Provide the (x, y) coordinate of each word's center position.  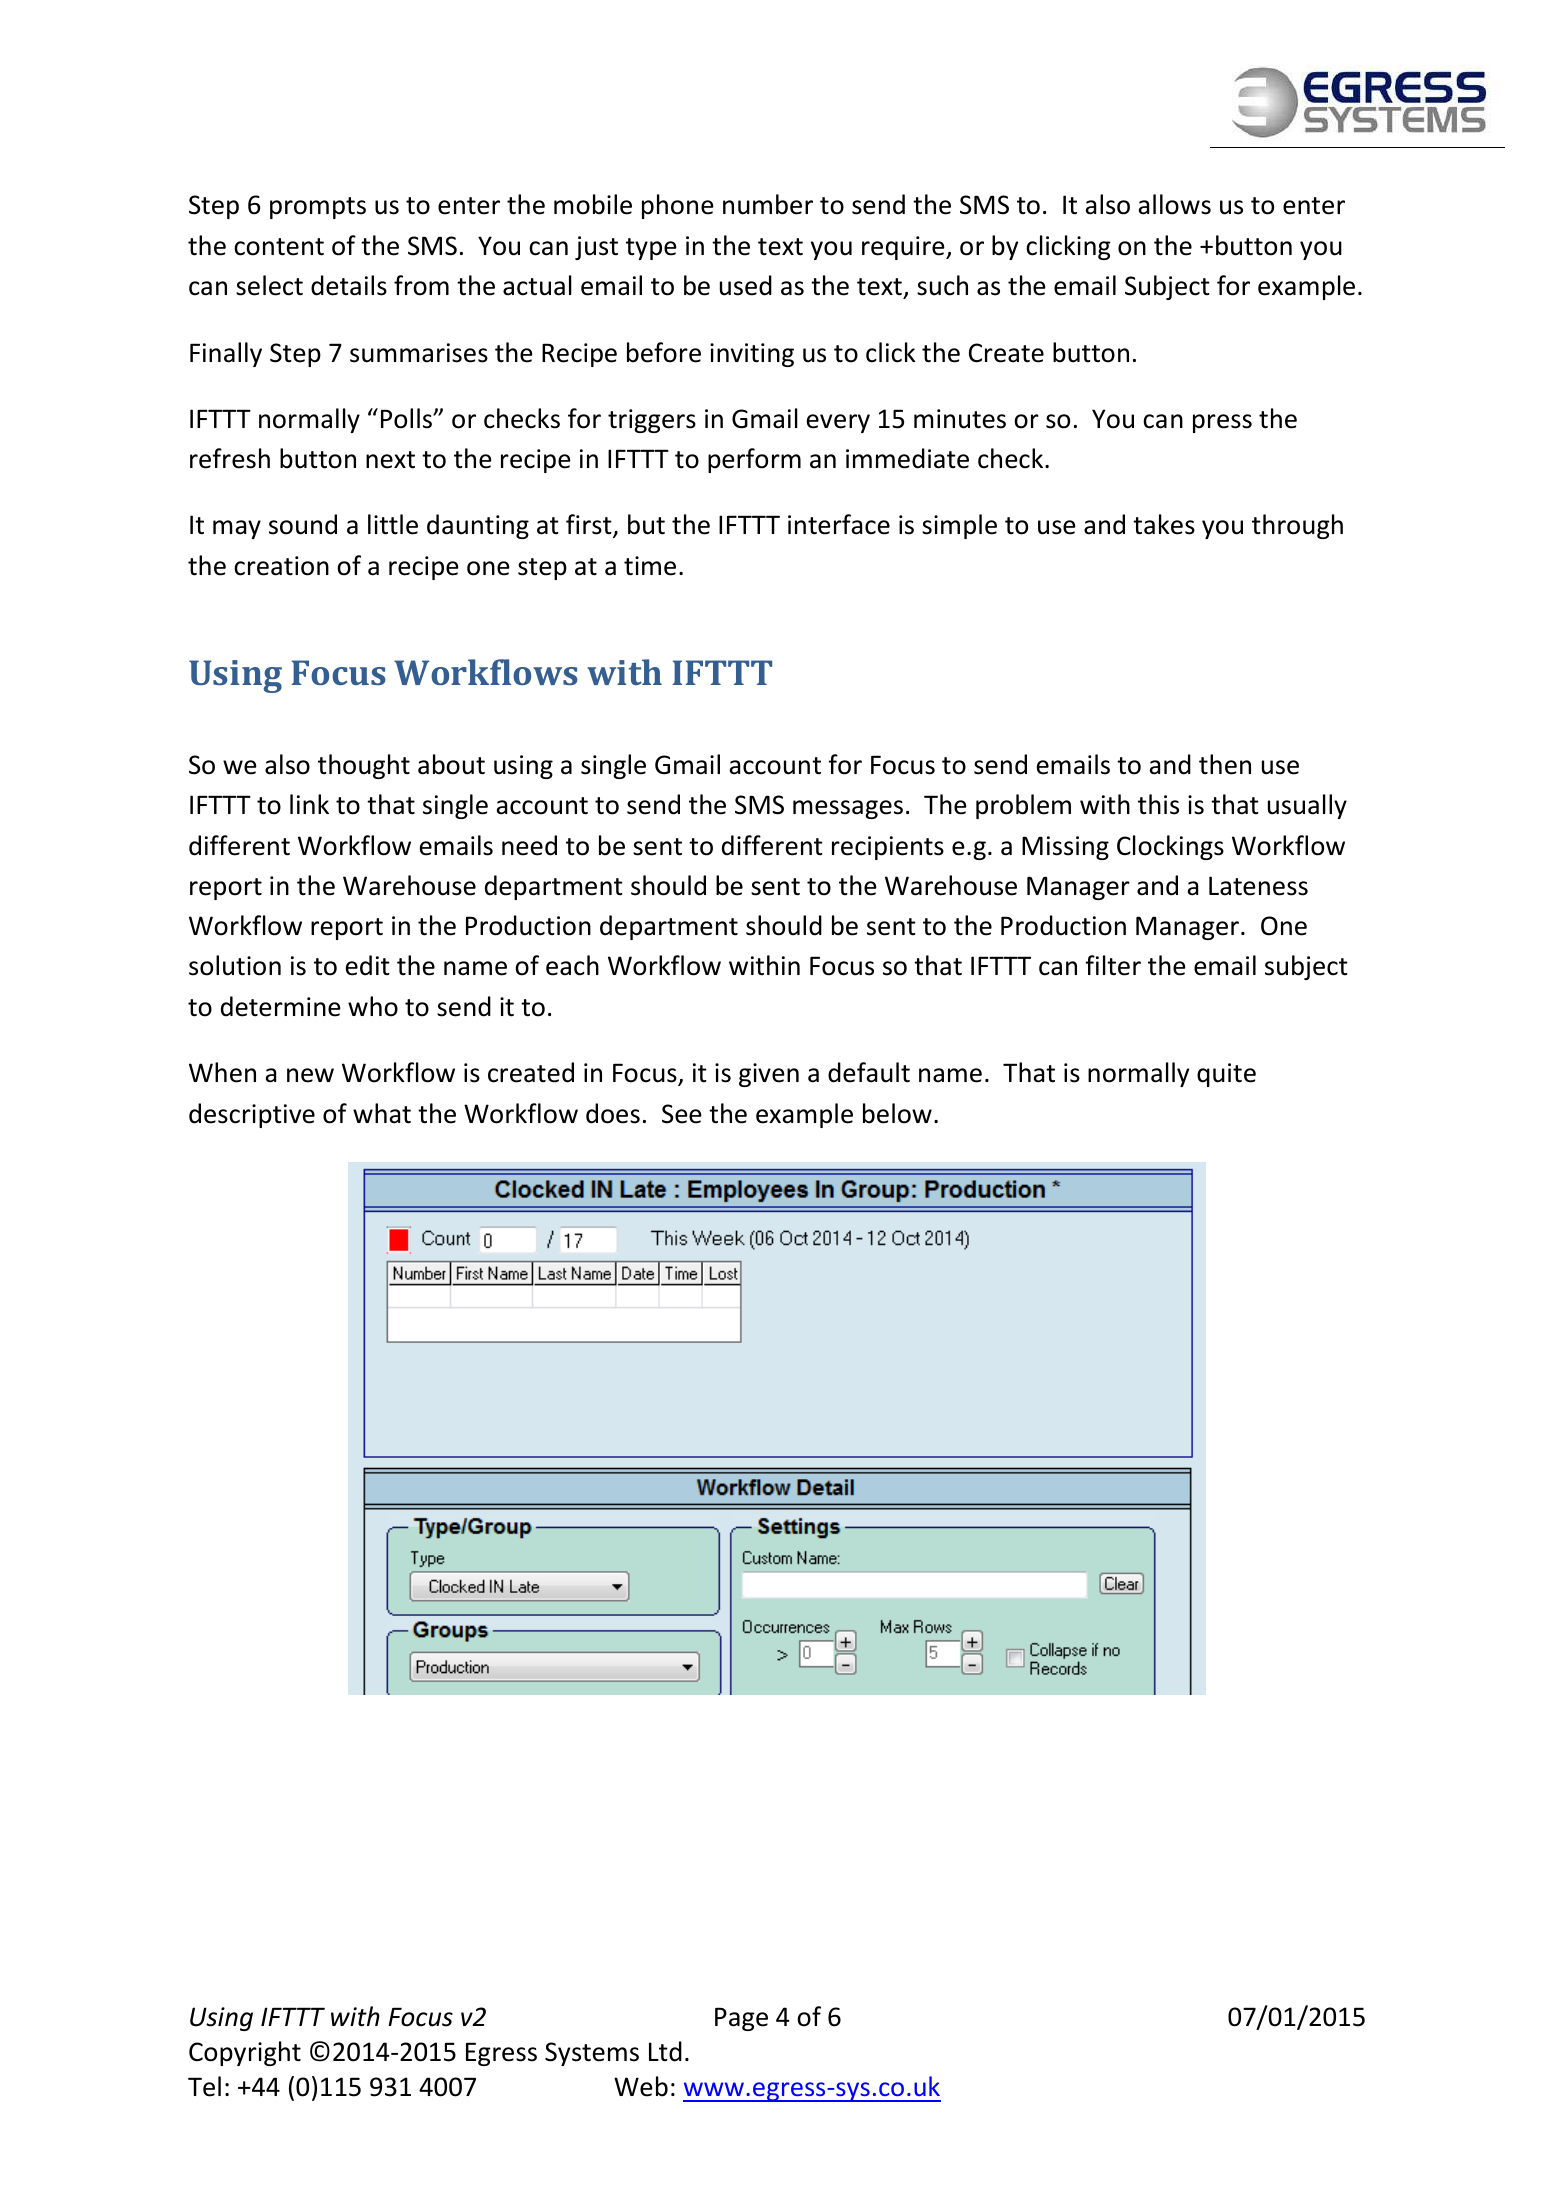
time (650, 566)
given (769, 1075)
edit (368, 965)
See (682, 1114)
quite (1226, 1075)
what (382, 1113)
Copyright (245, 2053)
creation (281, 566)
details (349, 285)
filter (1113, 965)
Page (741, 2019)
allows (1174, 204)
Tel (204, 2086)
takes (1164, 524)
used (746, 285)
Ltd (665, 2051)
